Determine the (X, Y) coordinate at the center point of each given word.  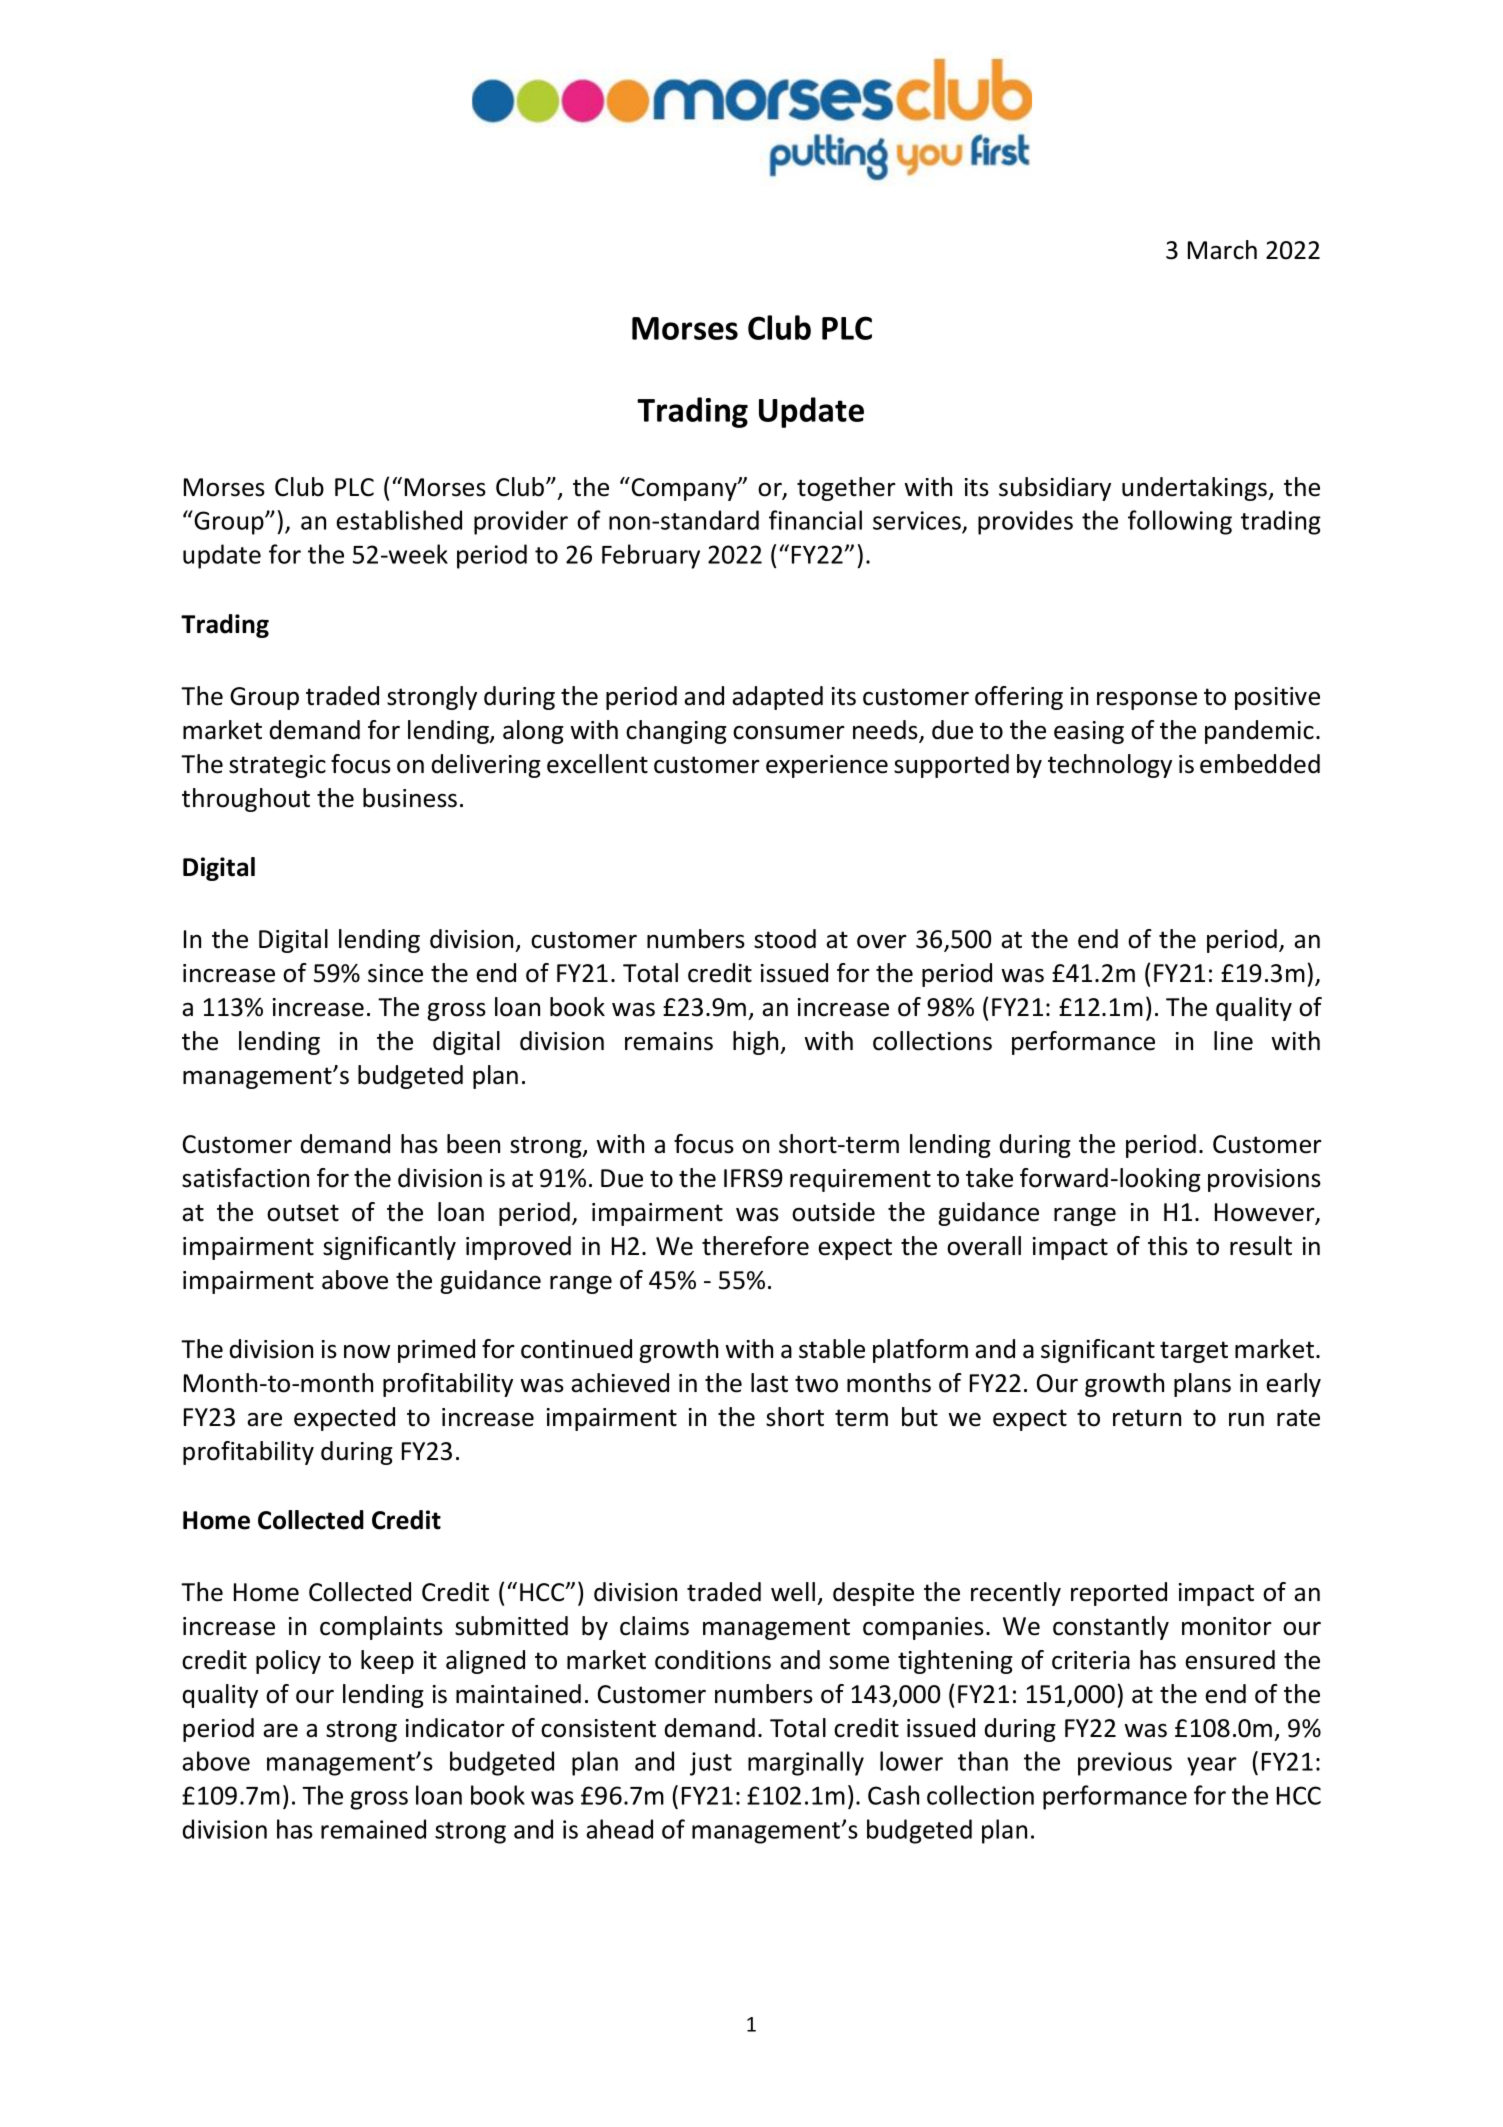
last (769, 1383)
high (757, 1043)
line (1233, 1041)
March (1222, 250)
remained (373, 1829)
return (1147, 1418)
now (367, 1352)
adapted (777, 698)
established (399, 520)
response (1147, 700)
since (395, 973)
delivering (486, 766)
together (846, 489)
